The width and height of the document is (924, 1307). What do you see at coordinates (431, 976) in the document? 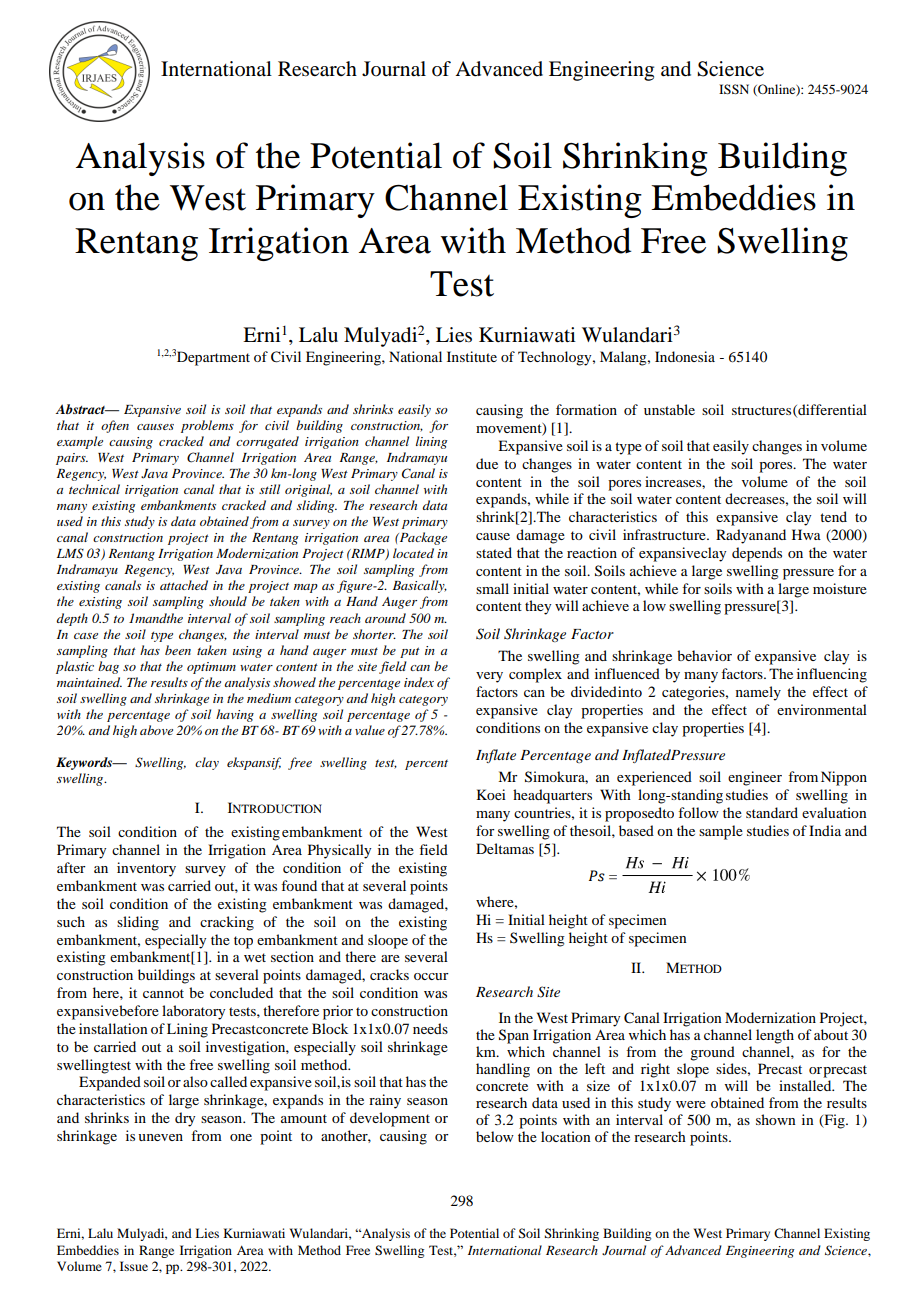
I see `occur` at bounding box center [431, 976].
